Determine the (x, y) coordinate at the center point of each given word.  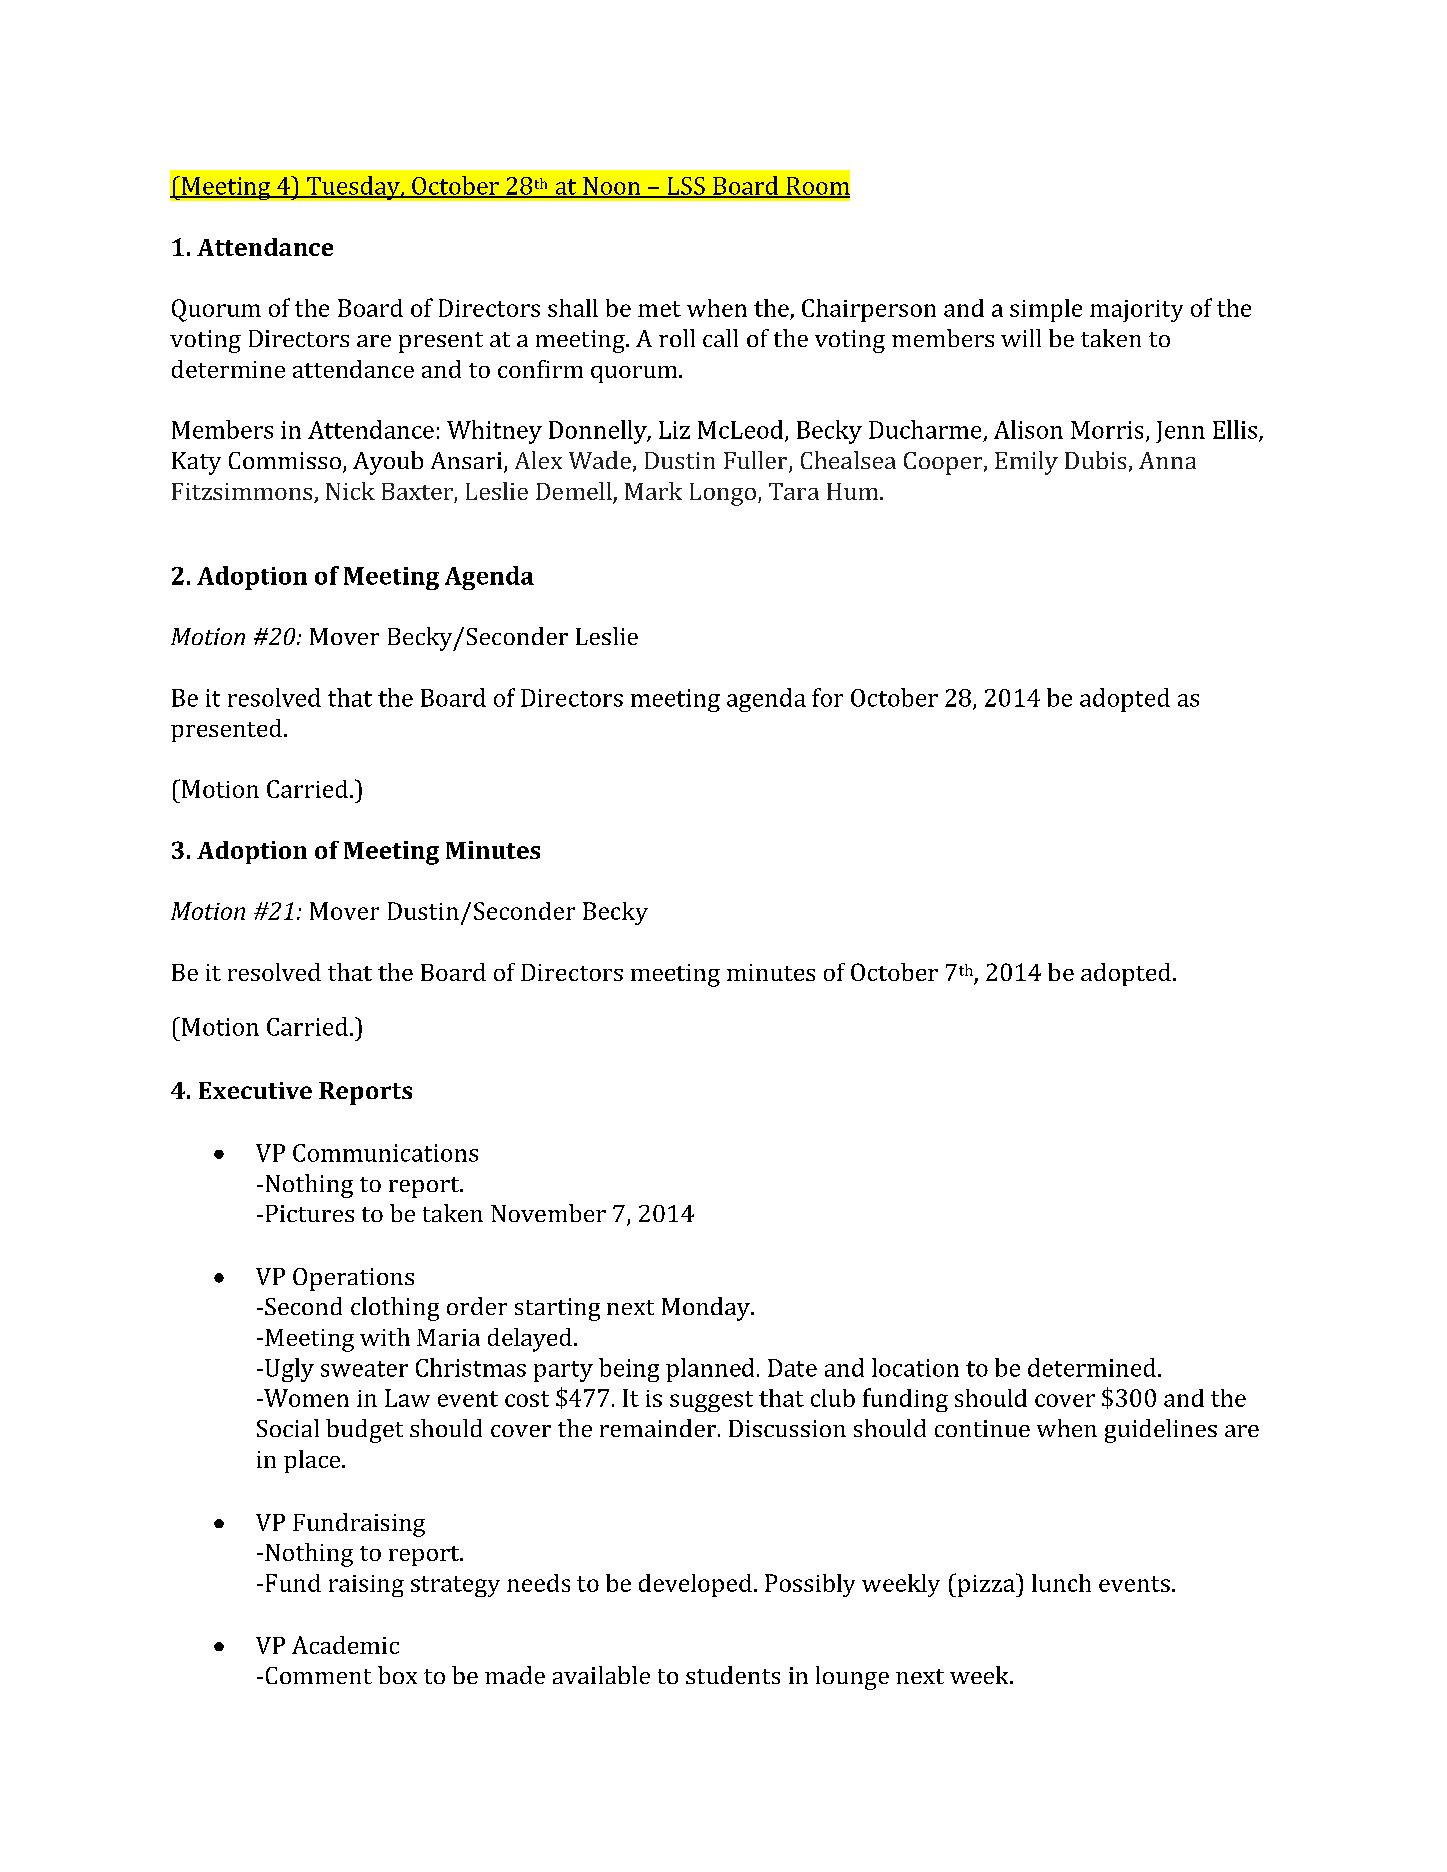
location (915, 1367)
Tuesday (353, 188)
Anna (1167, 460)
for (827, 697)
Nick (350, 491)
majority (1136, 311)
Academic (345, 1645)
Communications (385, 1153)
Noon (612, 187)
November (548, 1213)
